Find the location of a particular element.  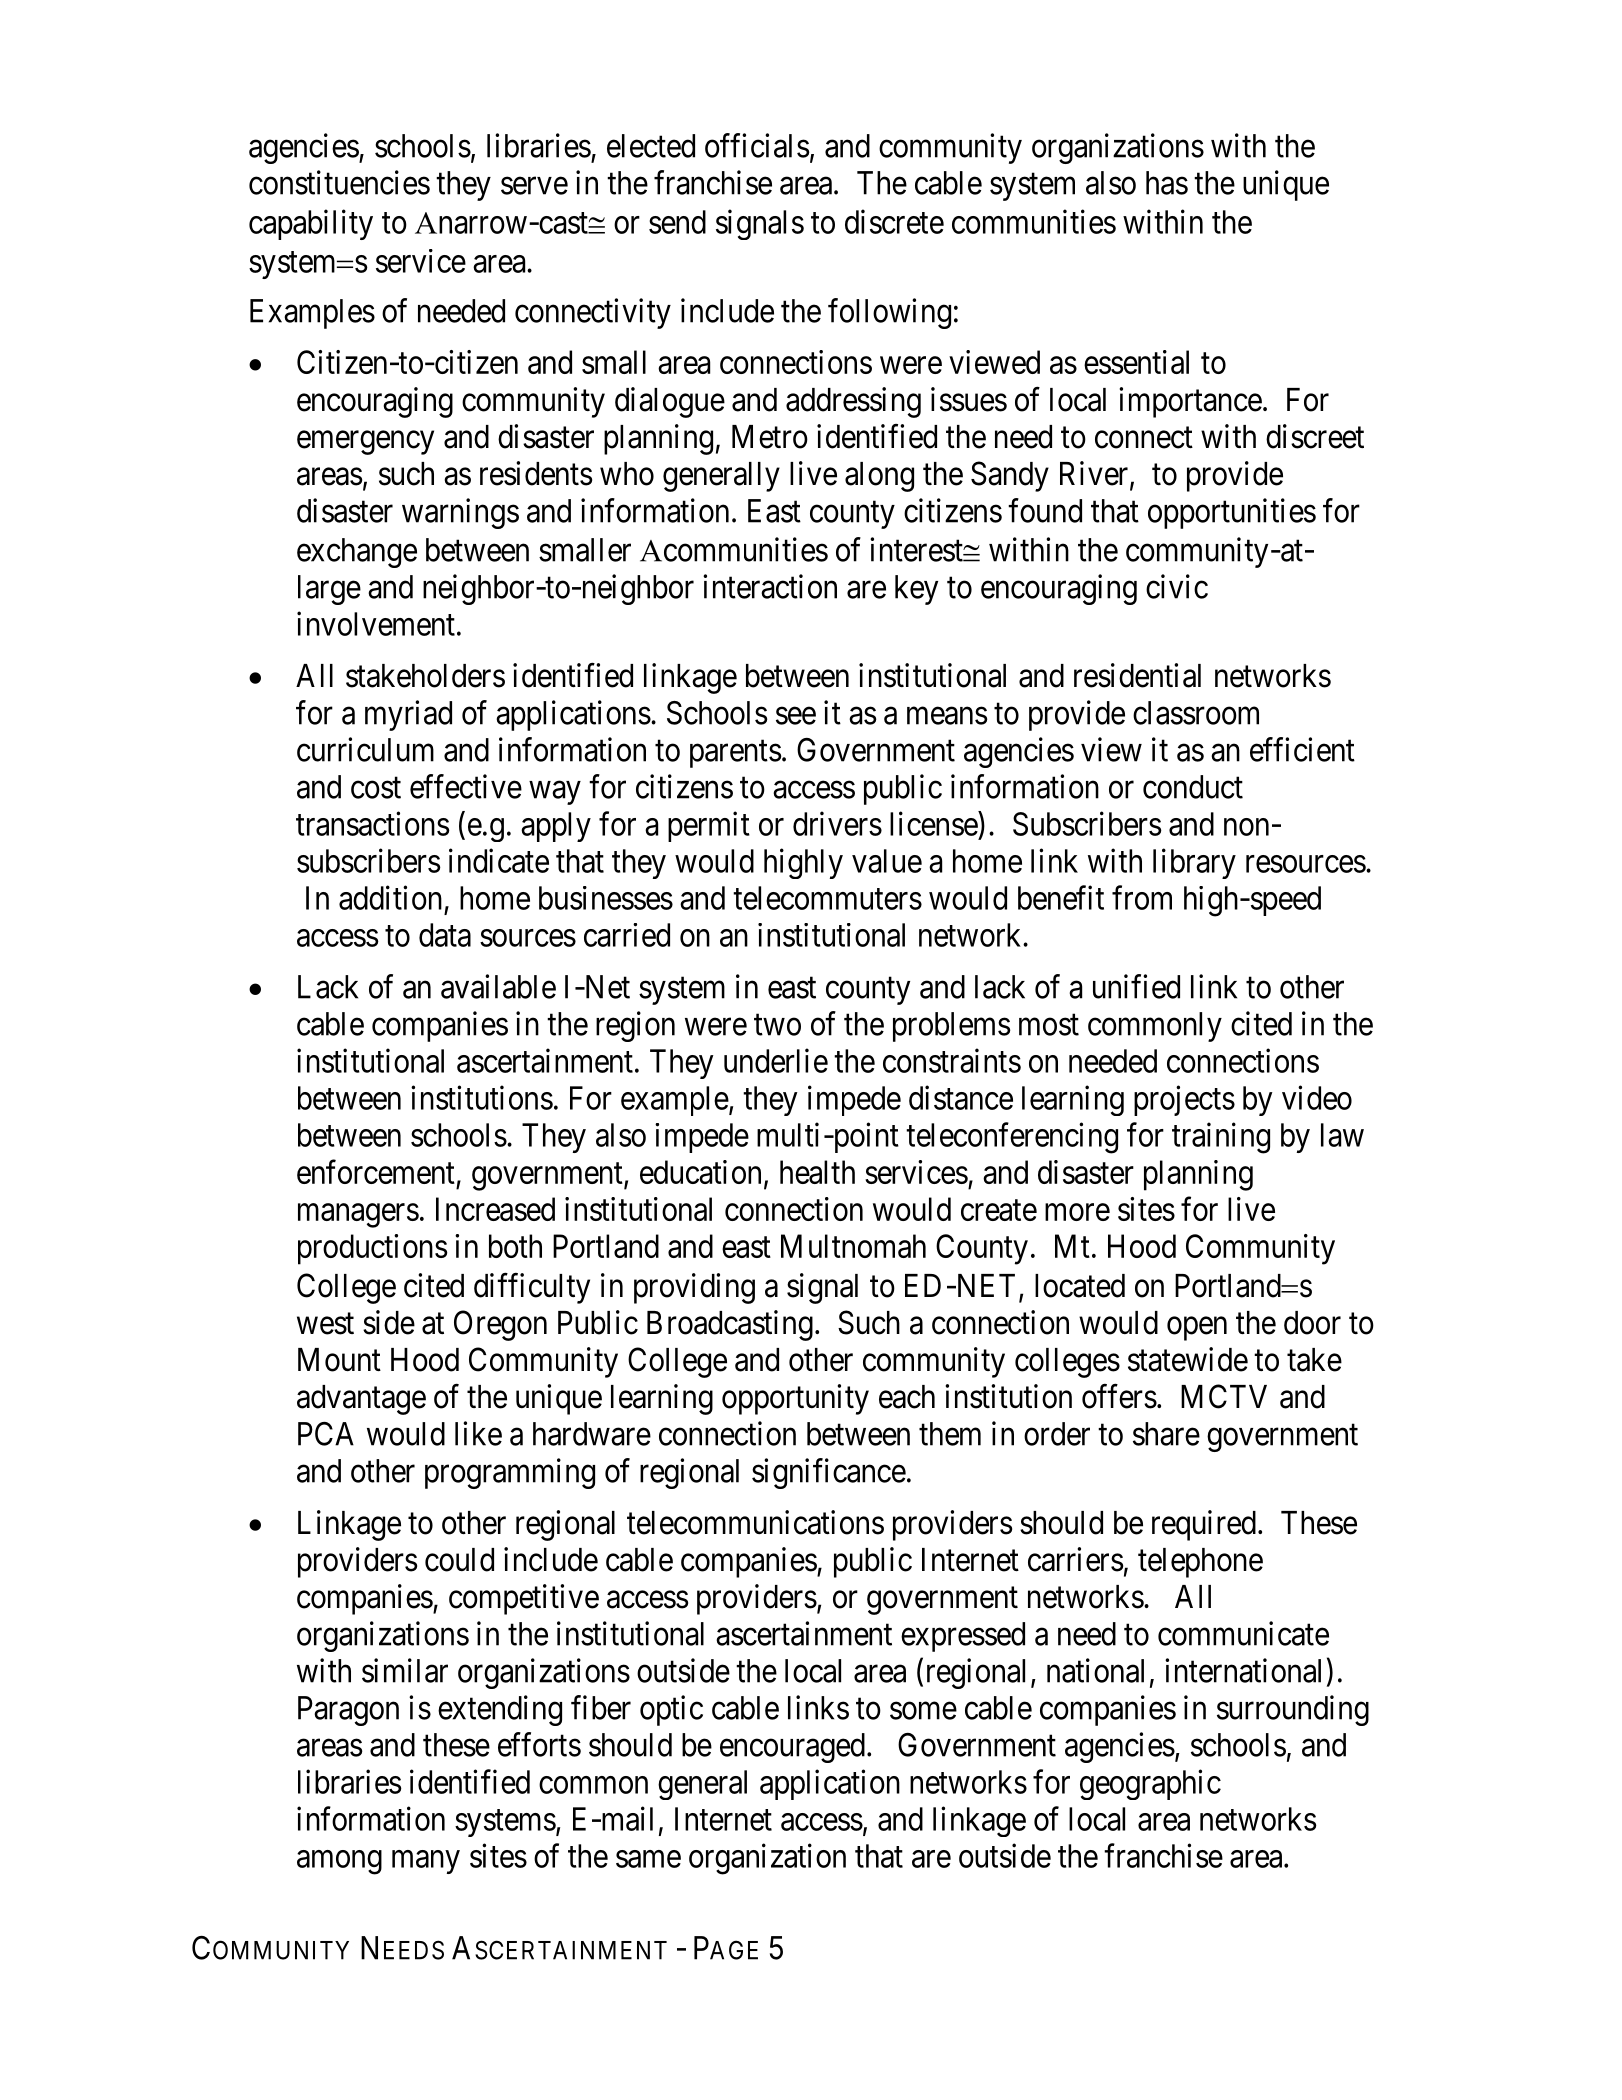

send is located at coordinates (677, 222).
